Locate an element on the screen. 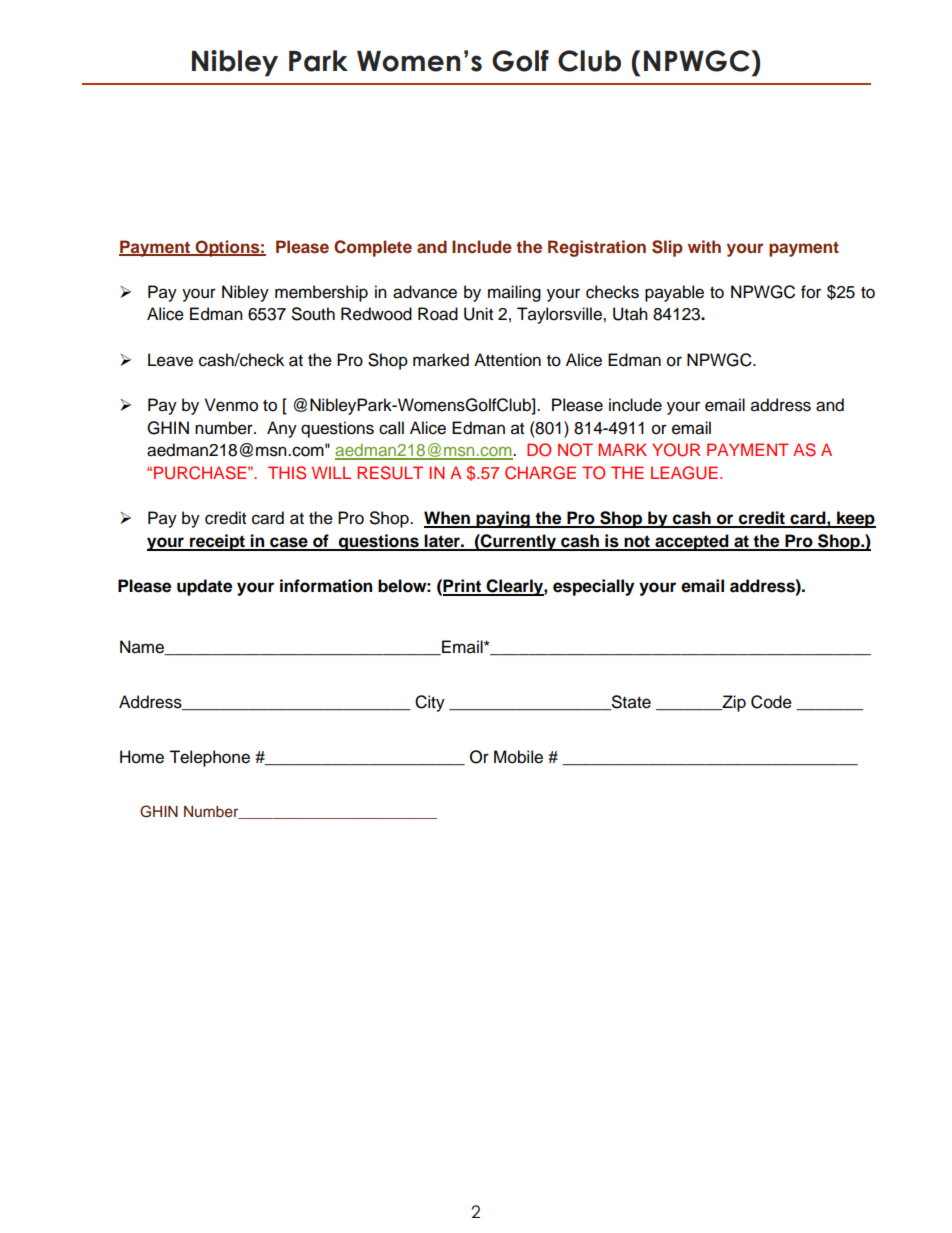  Code is located at coordinates (771, 702).
